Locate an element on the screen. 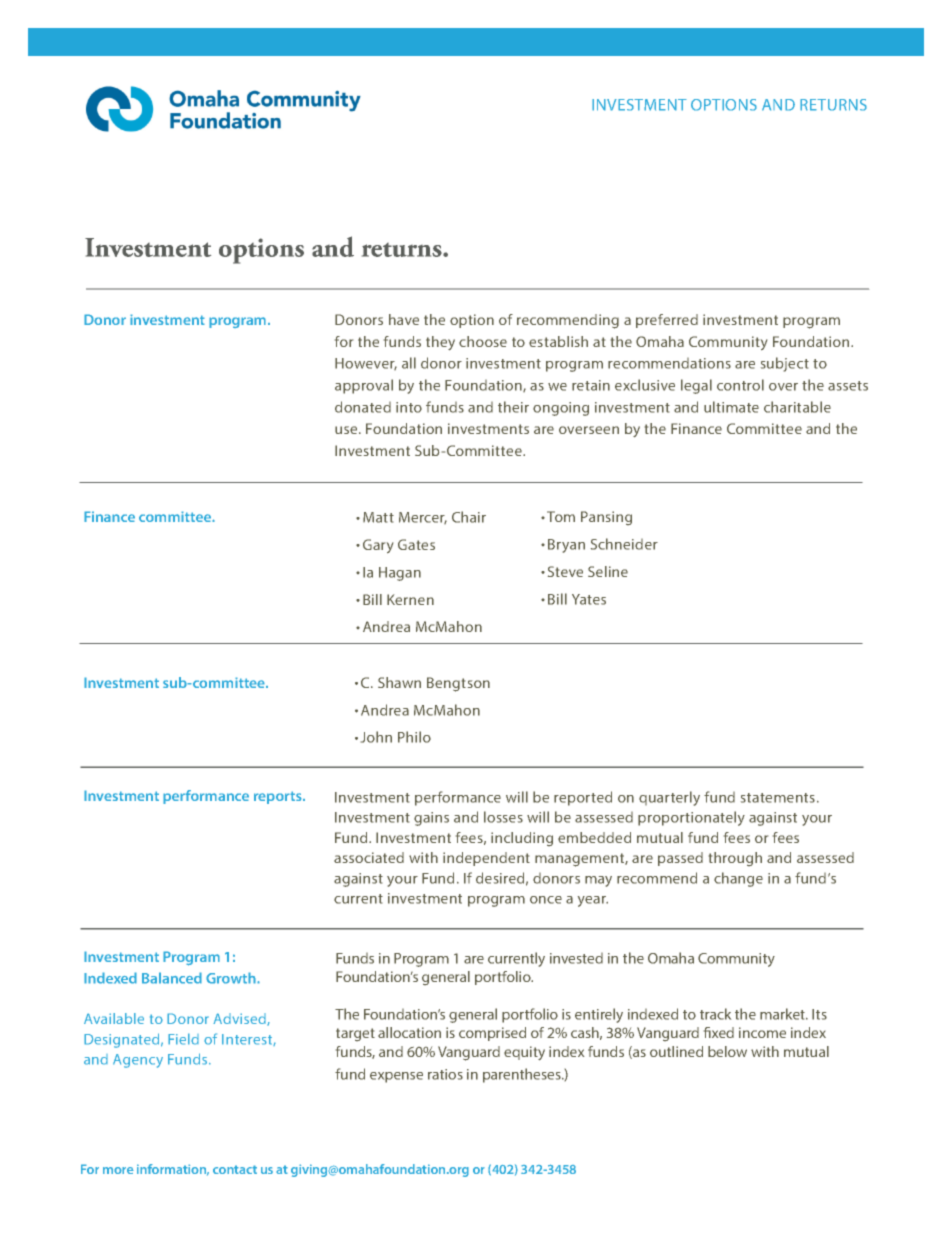 The width and height of the screenshot is (952, 1233). Philo is located at coordinates (414, 737).
